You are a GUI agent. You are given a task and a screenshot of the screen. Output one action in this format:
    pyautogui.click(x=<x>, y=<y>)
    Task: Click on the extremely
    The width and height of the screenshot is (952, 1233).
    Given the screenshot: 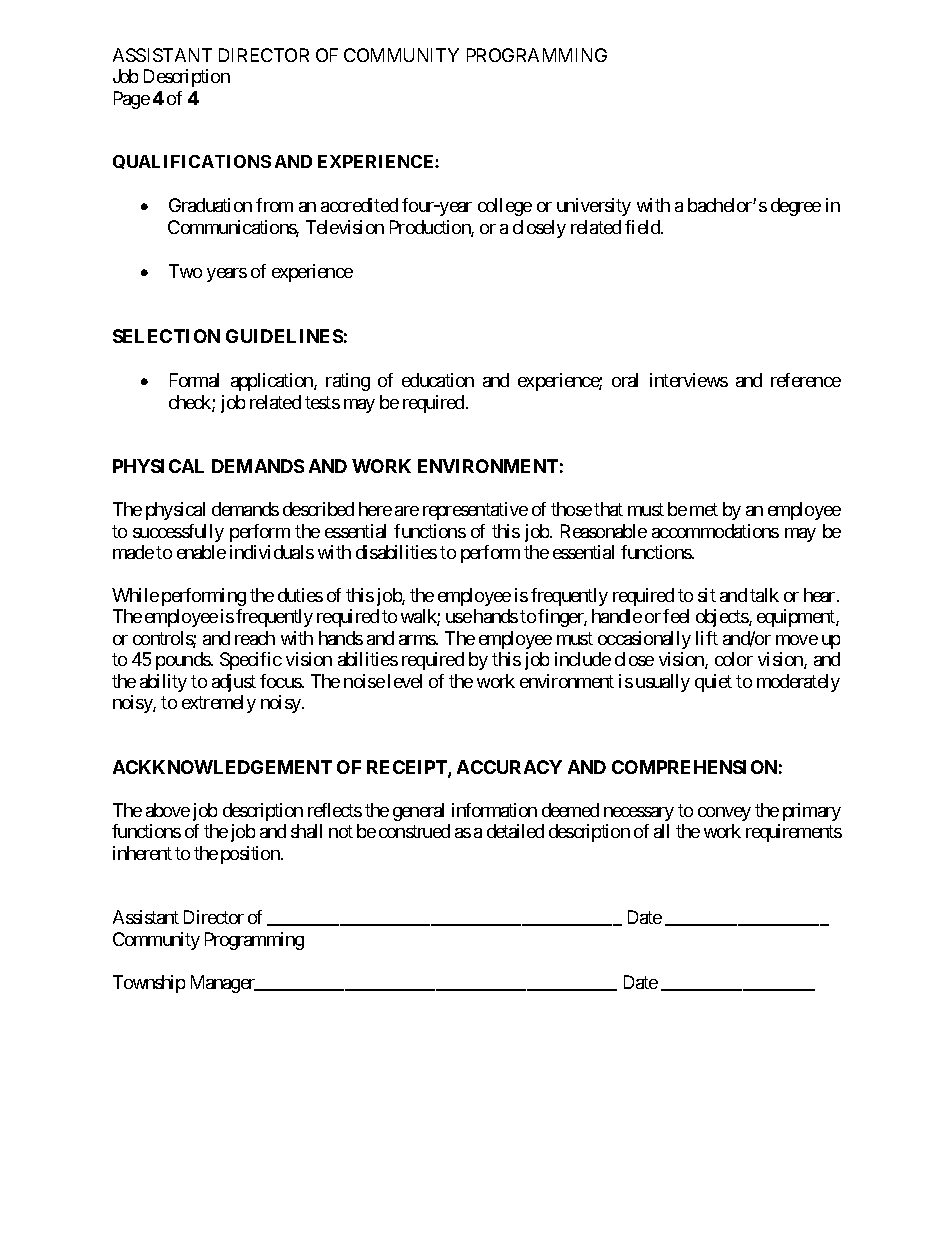 What is the action you would take?
    pyautogui.click(x=219, y=704)
